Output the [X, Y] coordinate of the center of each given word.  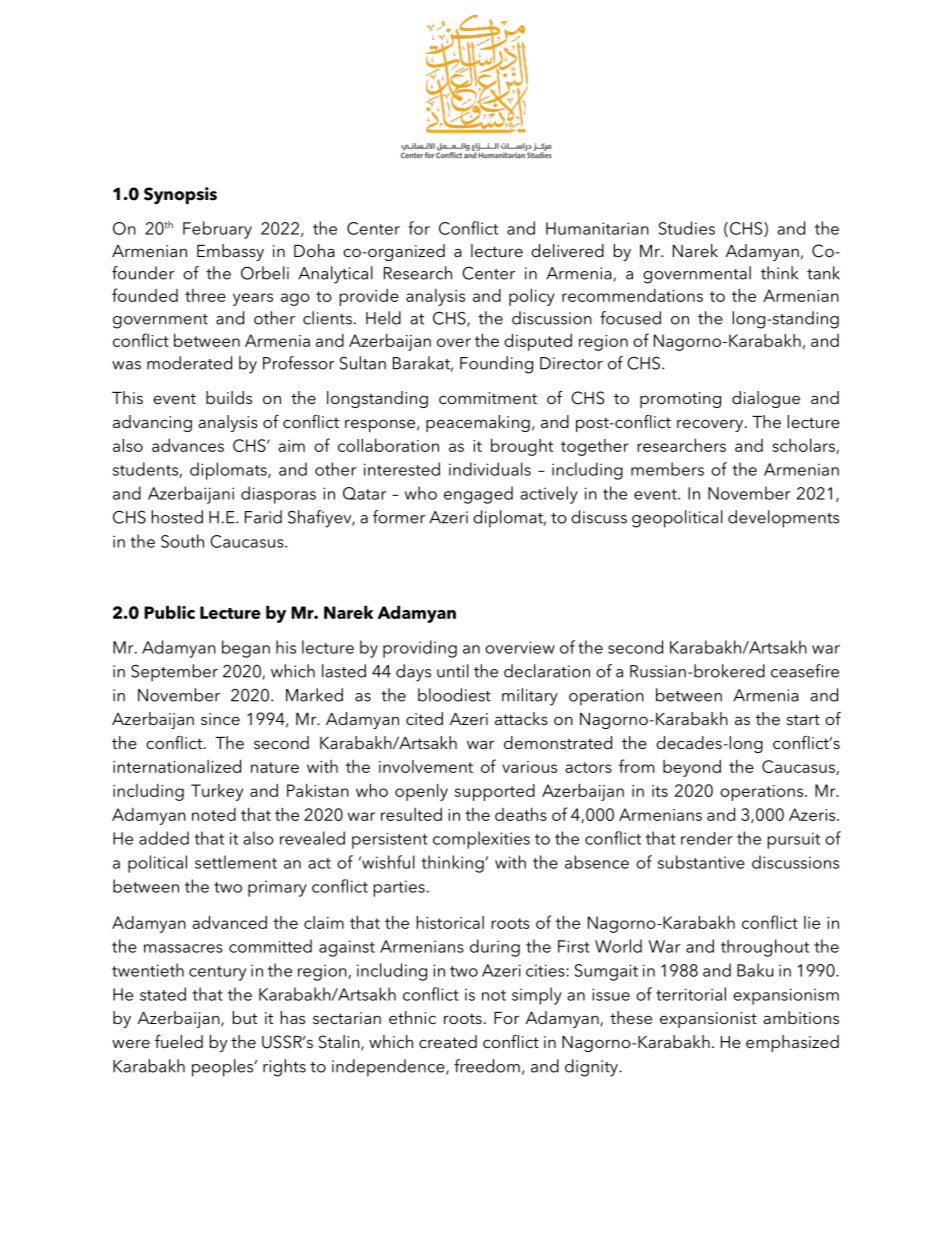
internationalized [177, 766]
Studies [687, 228]
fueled [179, 1041]
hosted [177, 517]
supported [495, 792]
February [217, 230]
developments [783, 519]
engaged [478, 495]
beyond [692, 768]
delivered [567, 250]
